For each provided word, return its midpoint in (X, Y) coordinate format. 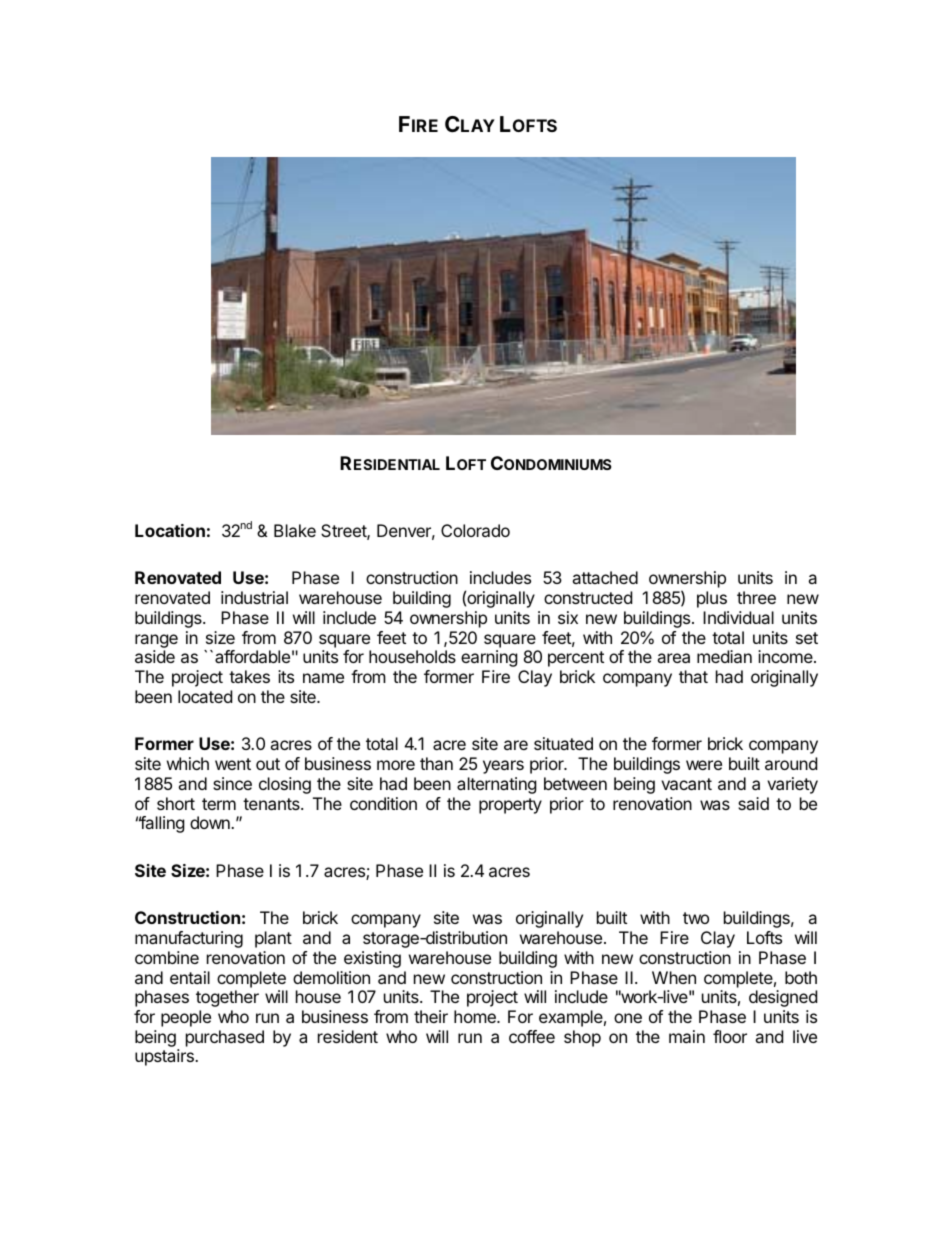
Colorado (475, 530)
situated (563, 743)
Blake (295, 530)
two (696, 918)
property (510, 806)
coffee (532, 1036)
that (693, 676)
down (211, 822)
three (756, 597)
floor (730, 1036)
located (205, 696)
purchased (225, 1038)
